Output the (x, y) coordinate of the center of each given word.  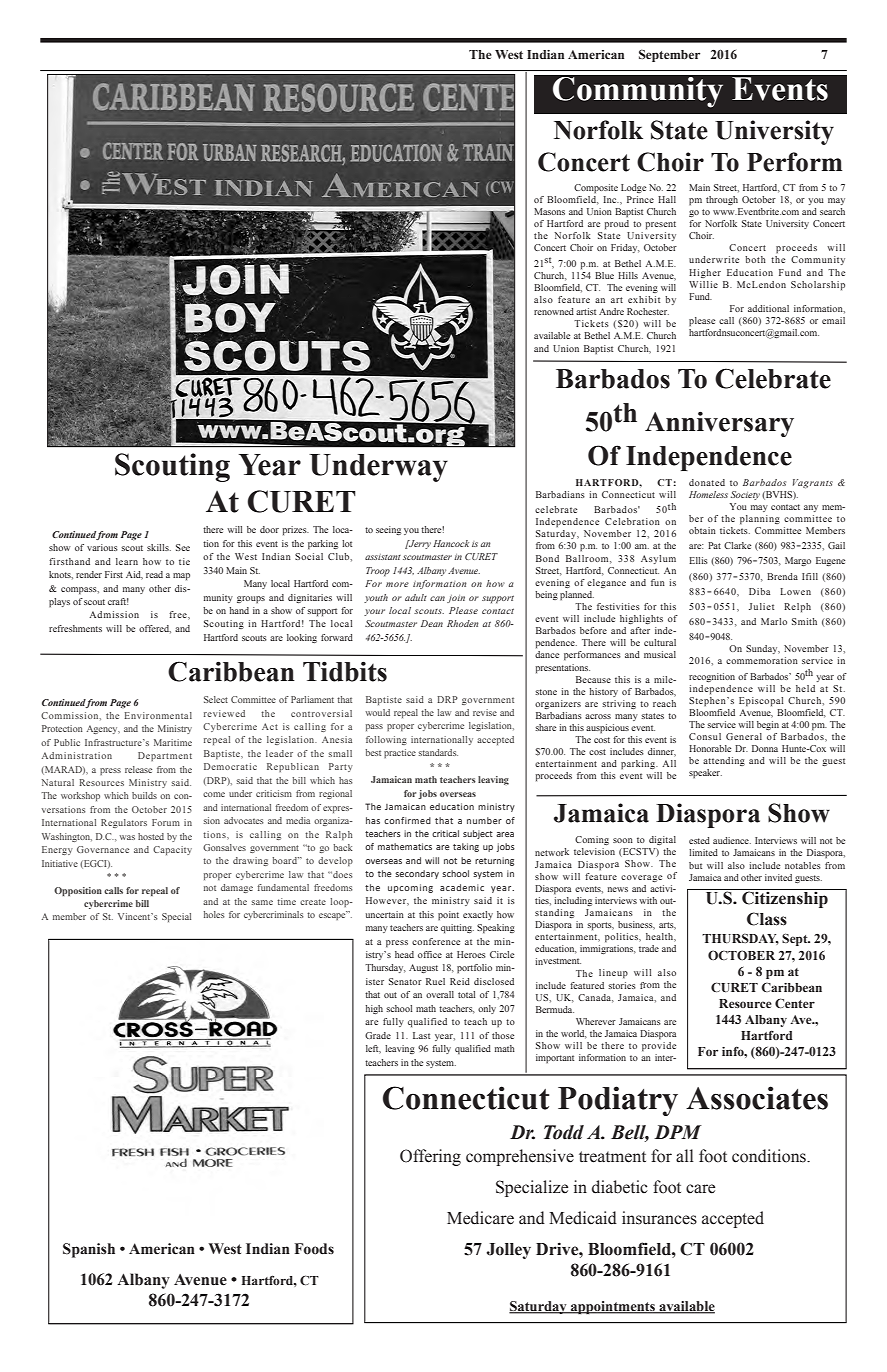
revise (485, 712)
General (744, 736)
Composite (596, 189)
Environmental (158, 715)
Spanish (89, 1250)
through (722, 200)
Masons (549, 211)
